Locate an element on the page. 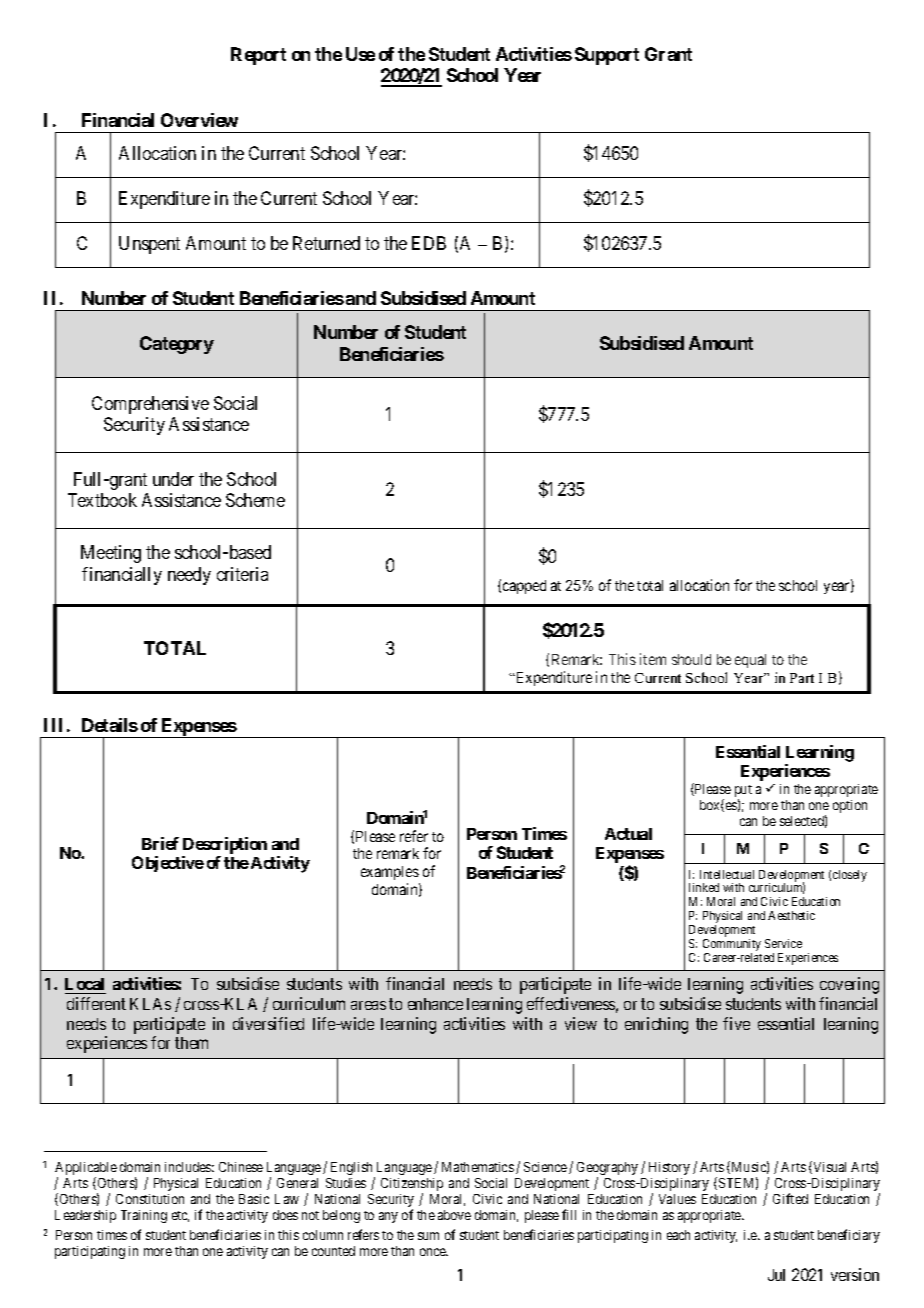 The width and height of the image is (924, 1308). Jul is located at coordinates (776, 1275).
